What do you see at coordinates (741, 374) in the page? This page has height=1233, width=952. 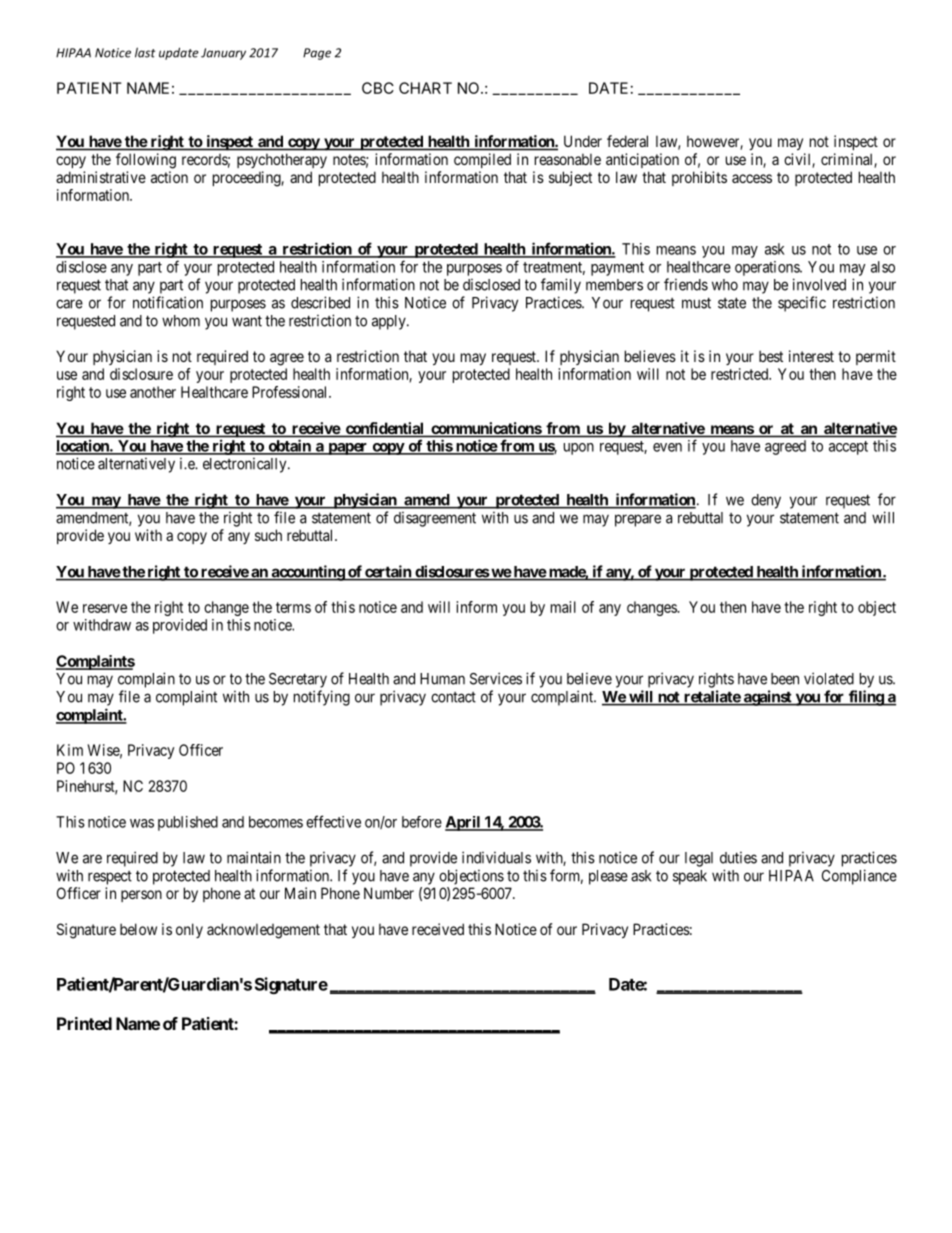 I see `restricted` at bounding box center [741, 374].
